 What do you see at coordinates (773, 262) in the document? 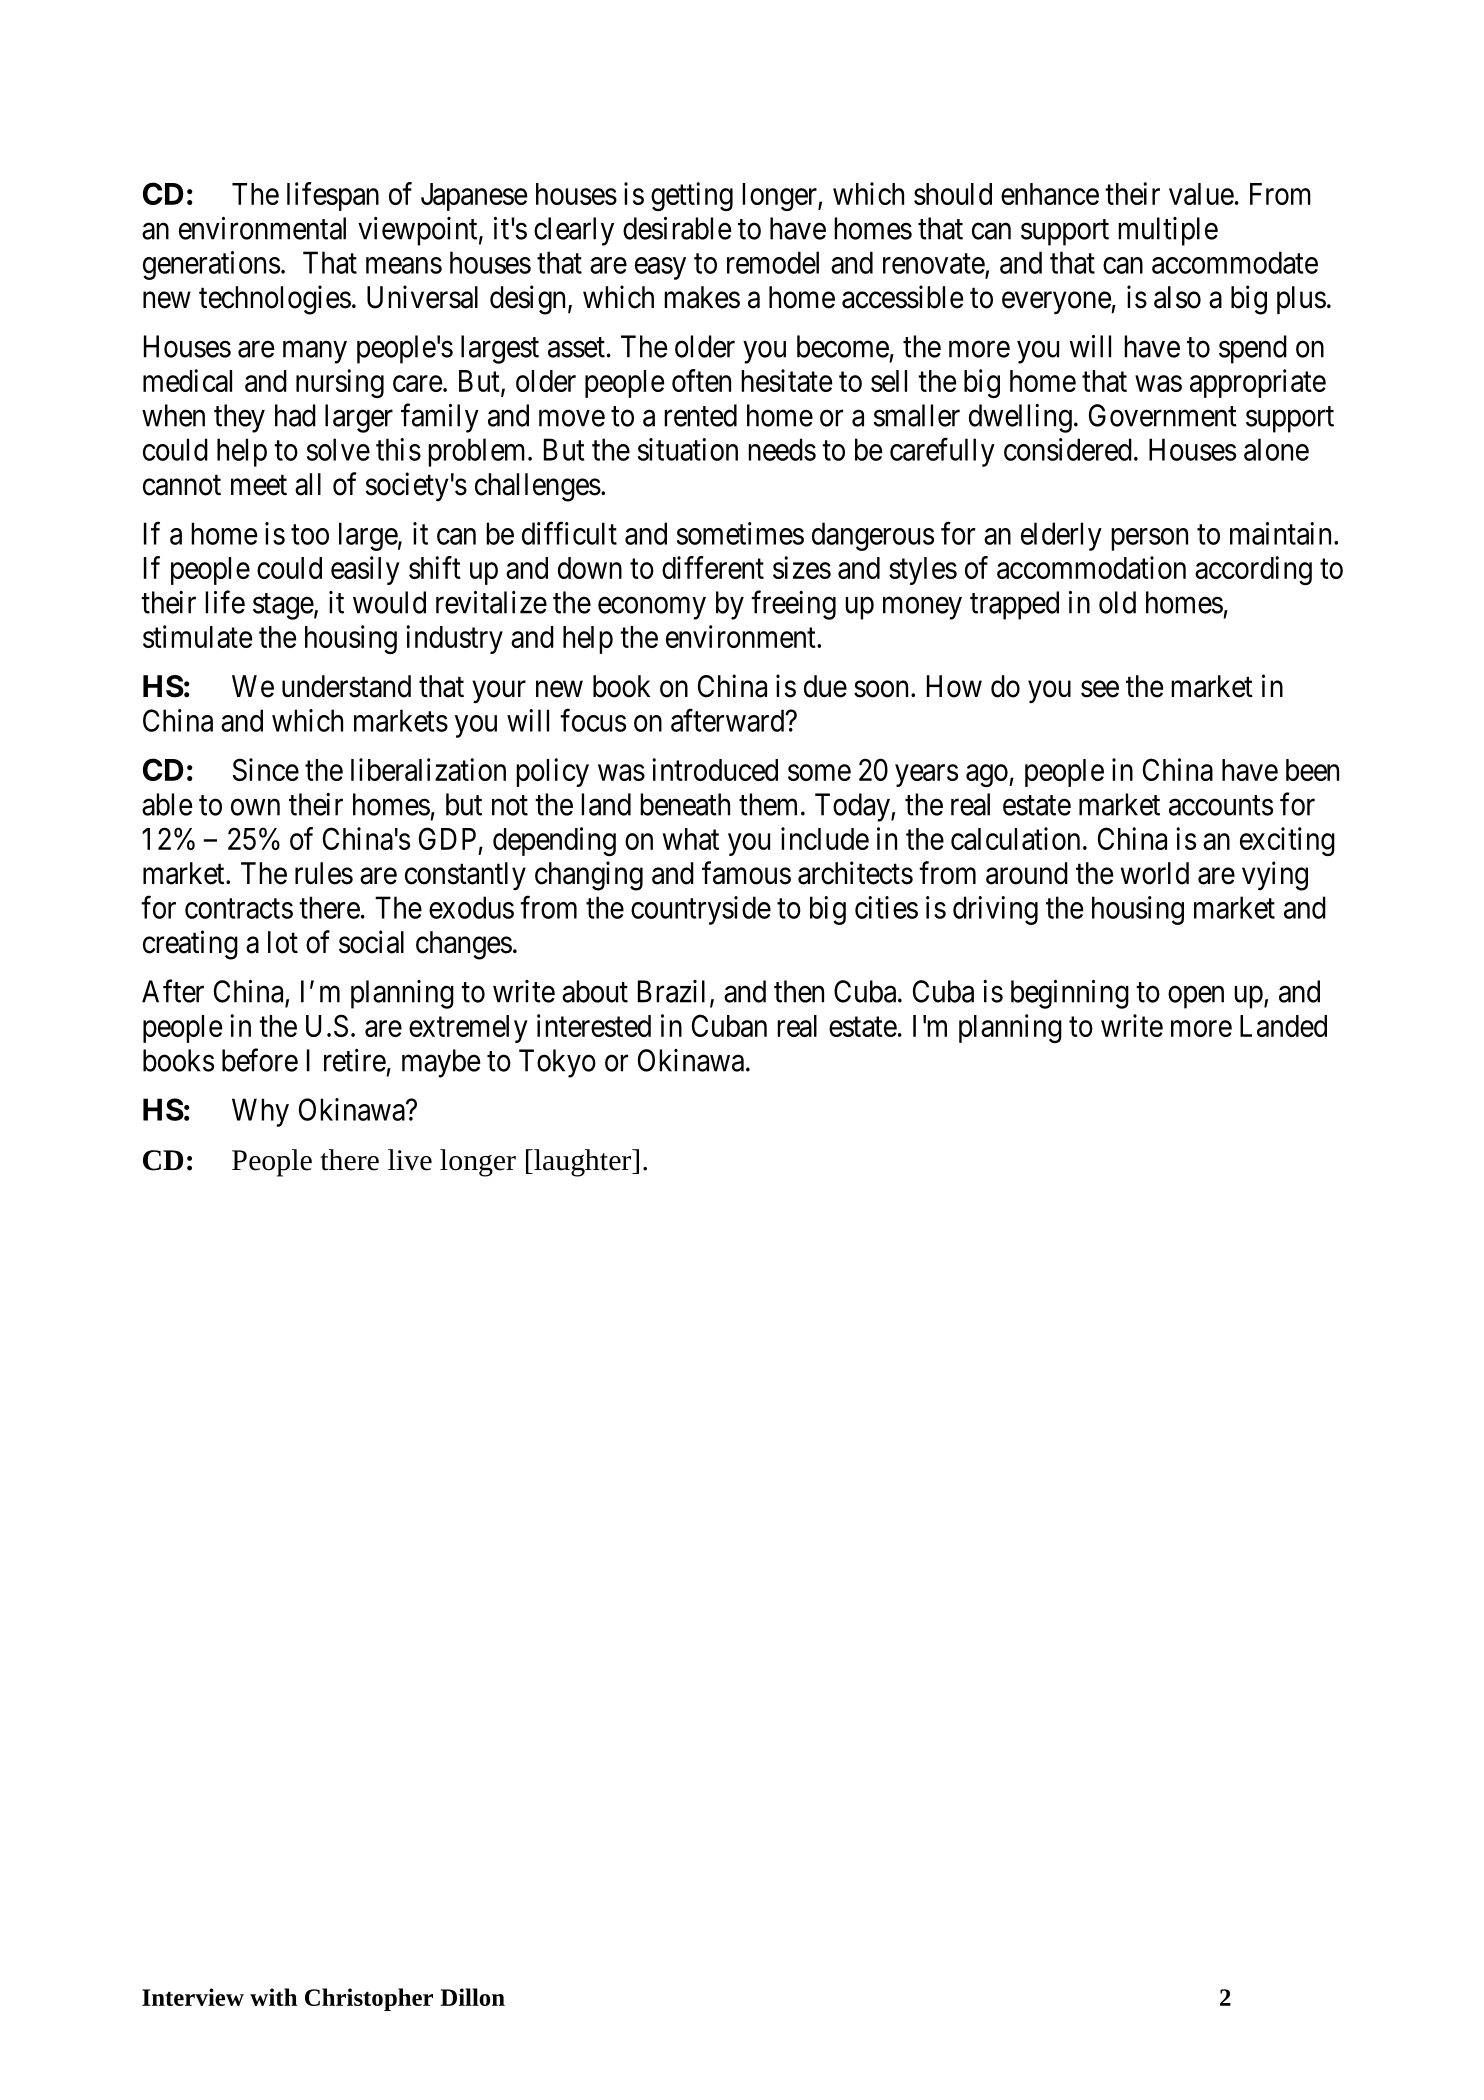
I see `remodel` at bounding box center [773, 262].
